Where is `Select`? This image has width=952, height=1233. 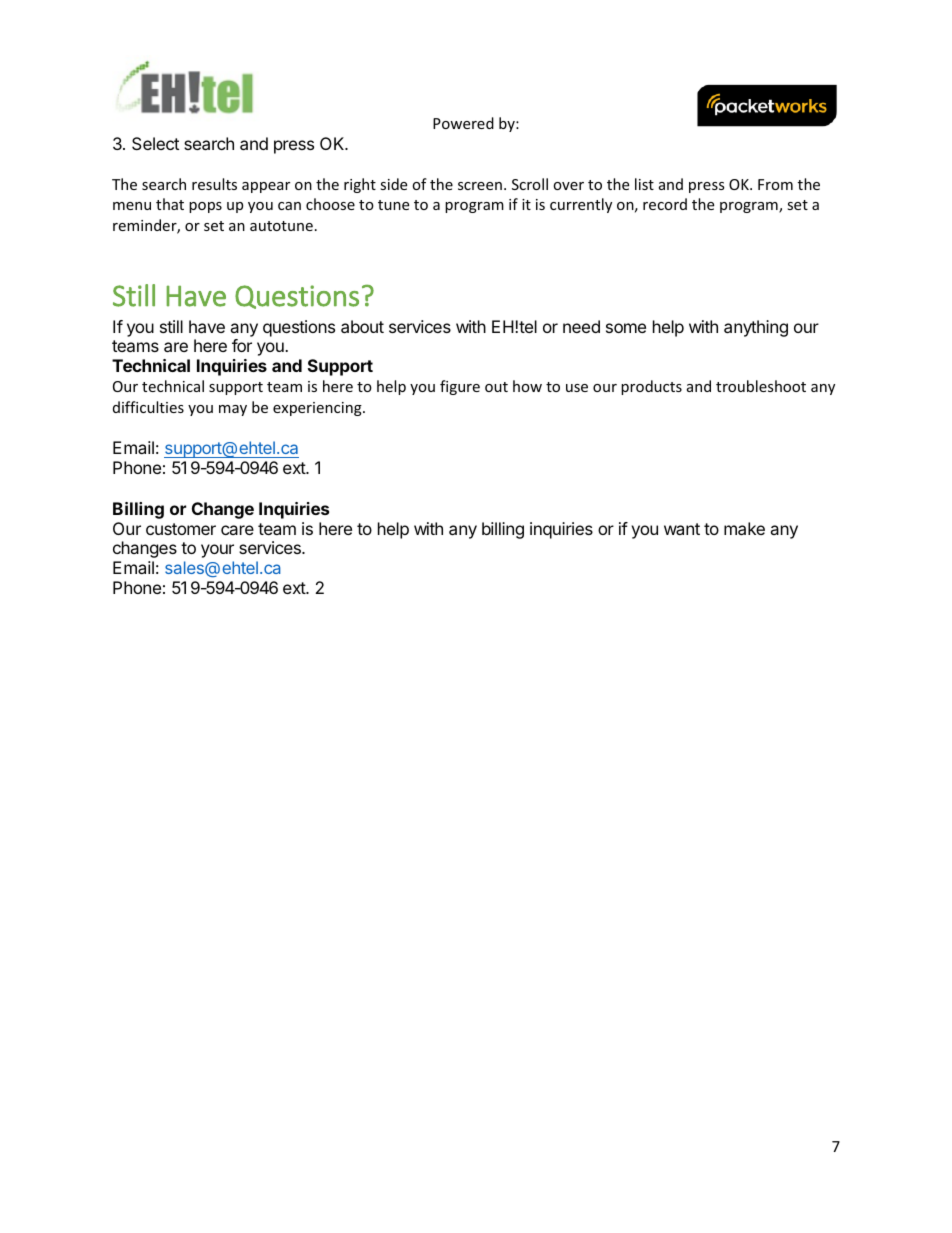
Select is located at coordinates (155, 143).
